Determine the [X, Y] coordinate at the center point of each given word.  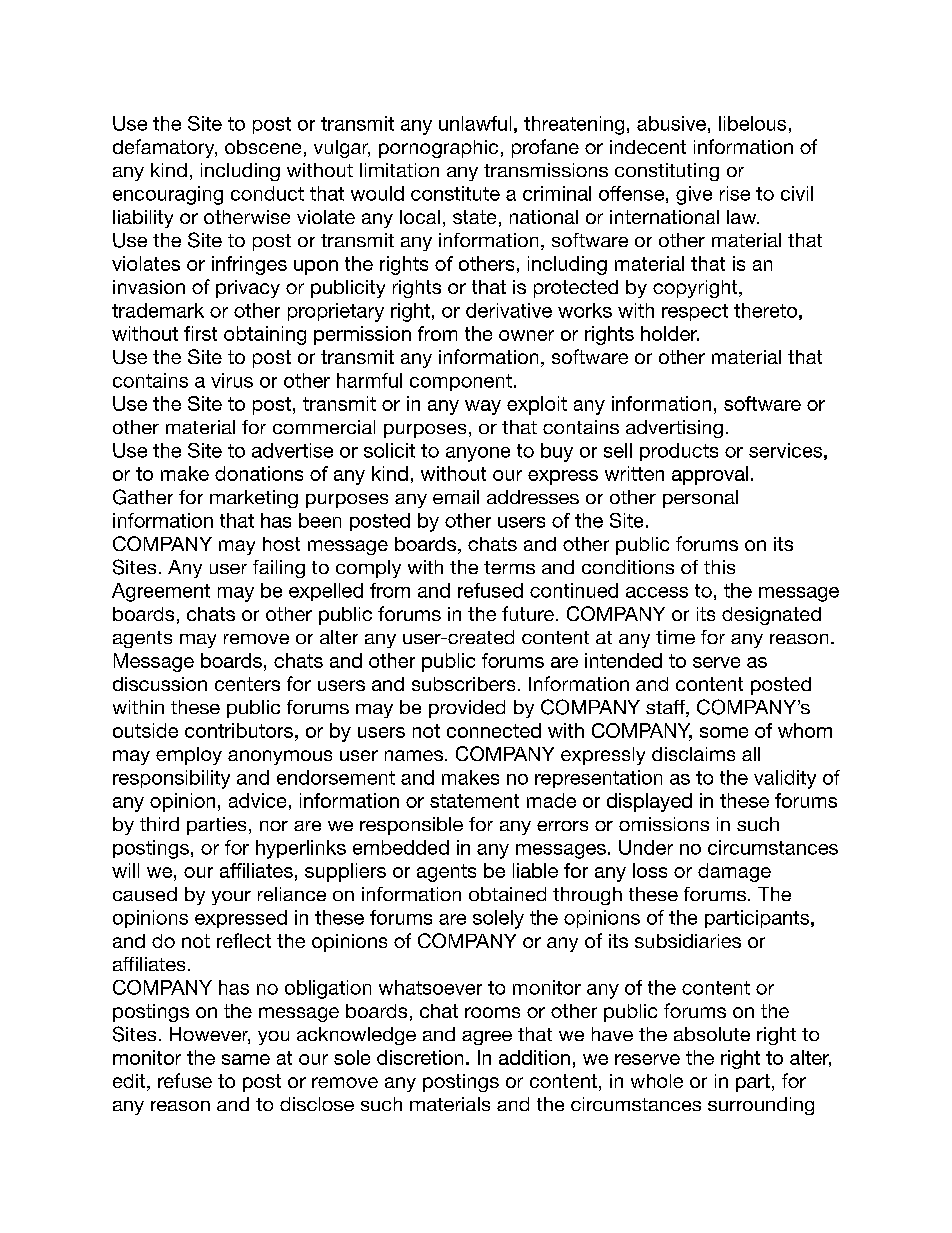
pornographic [438, 149]
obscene [263, 147]
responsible [411, 826]
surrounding [761, 1106]
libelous [752, 123]
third [159, 824]
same [246, 1059]
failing [279, 569]
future [528, 613]
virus [232, 380]
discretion [420, 1057]
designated [771, 616]
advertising [674, 429]
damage [734, 872]
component [461, 382]
